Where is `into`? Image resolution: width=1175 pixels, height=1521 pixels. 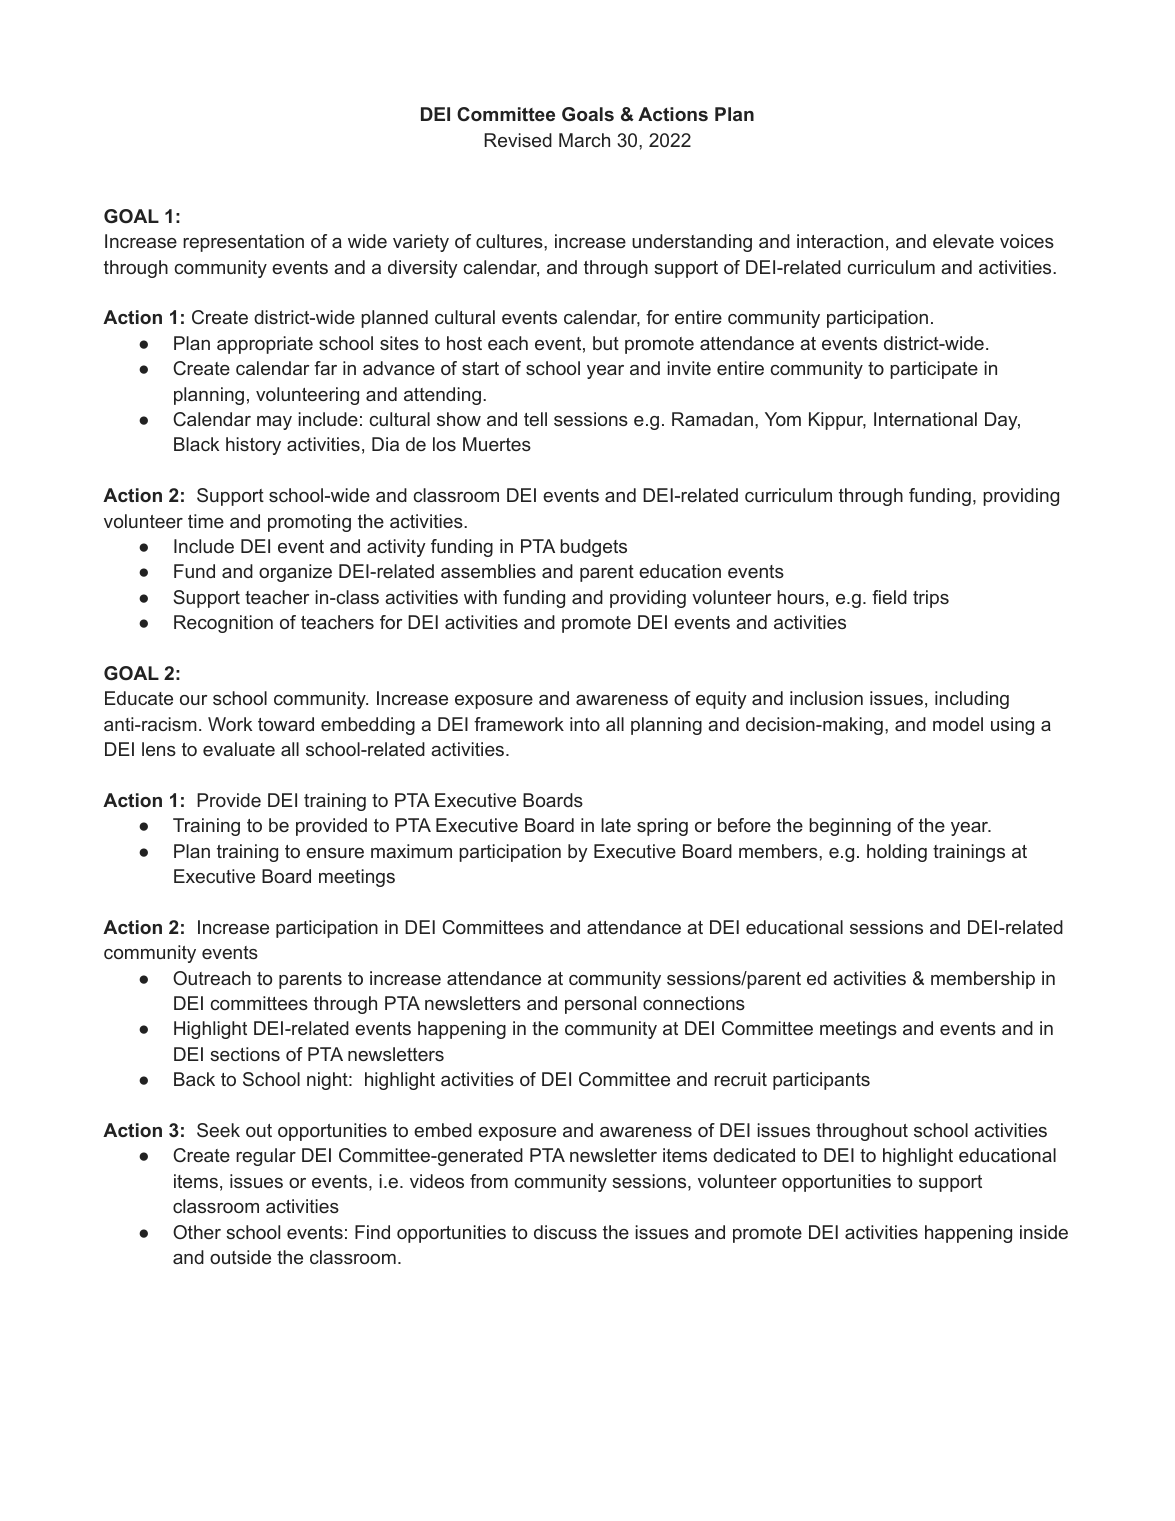
into is located at coordinates (585, 724).
